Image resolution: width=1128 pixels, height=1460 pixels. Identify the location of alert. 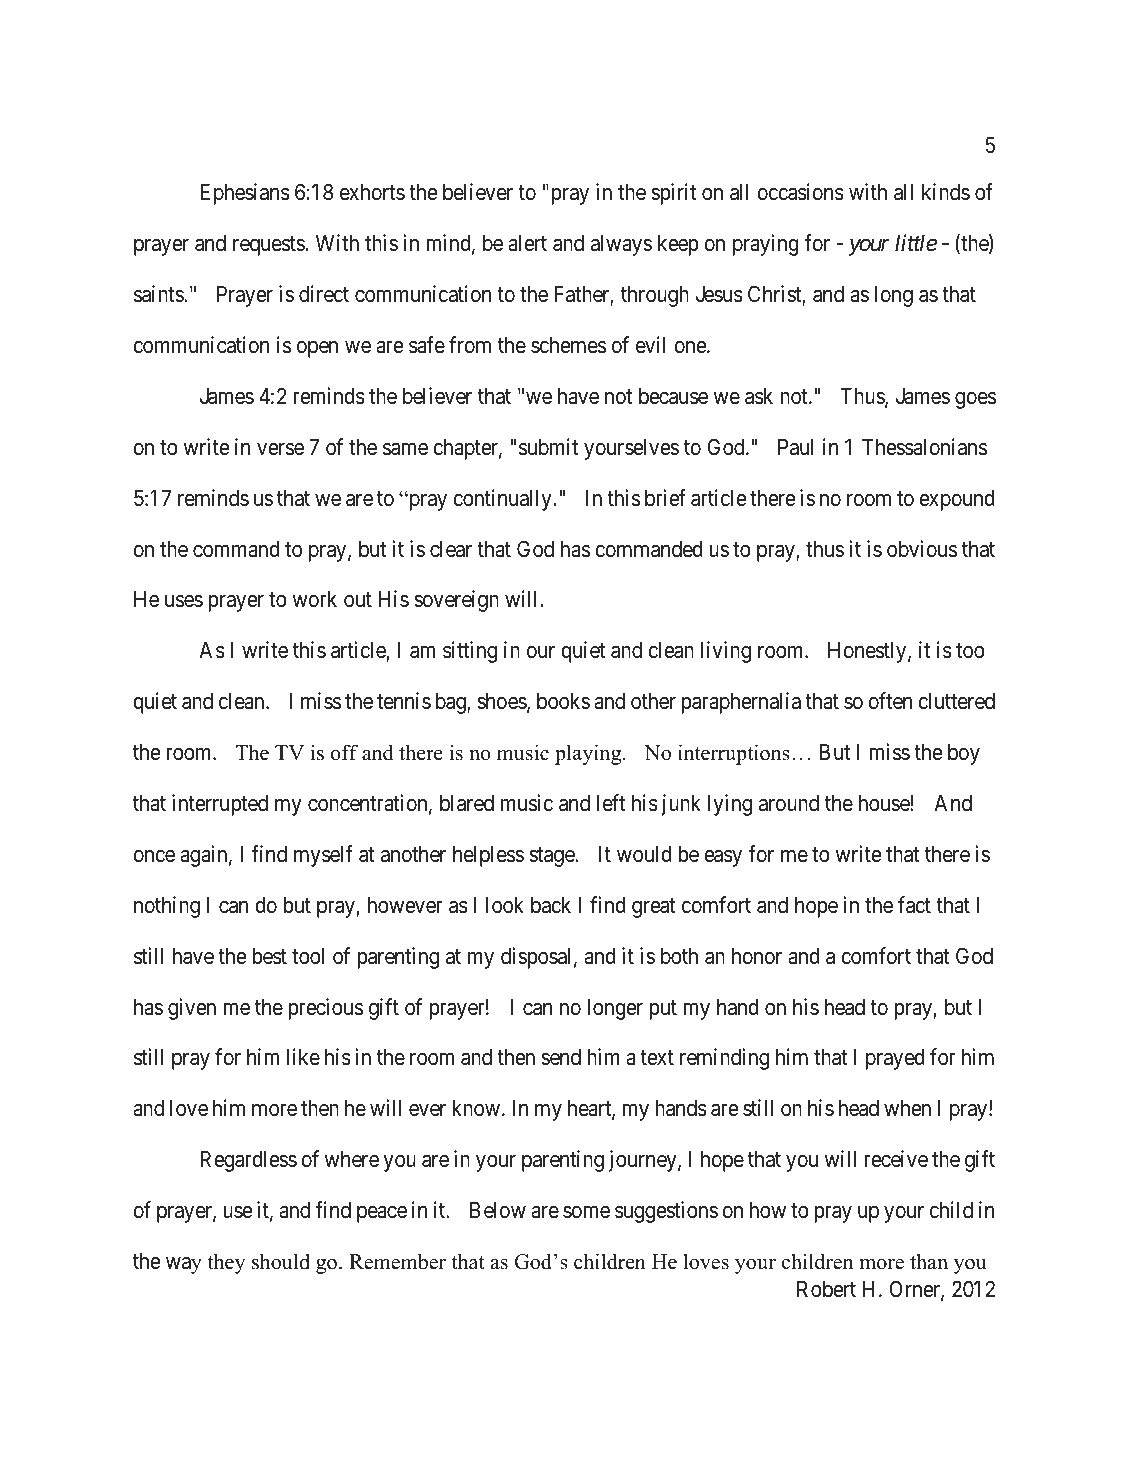
(527, 243).
